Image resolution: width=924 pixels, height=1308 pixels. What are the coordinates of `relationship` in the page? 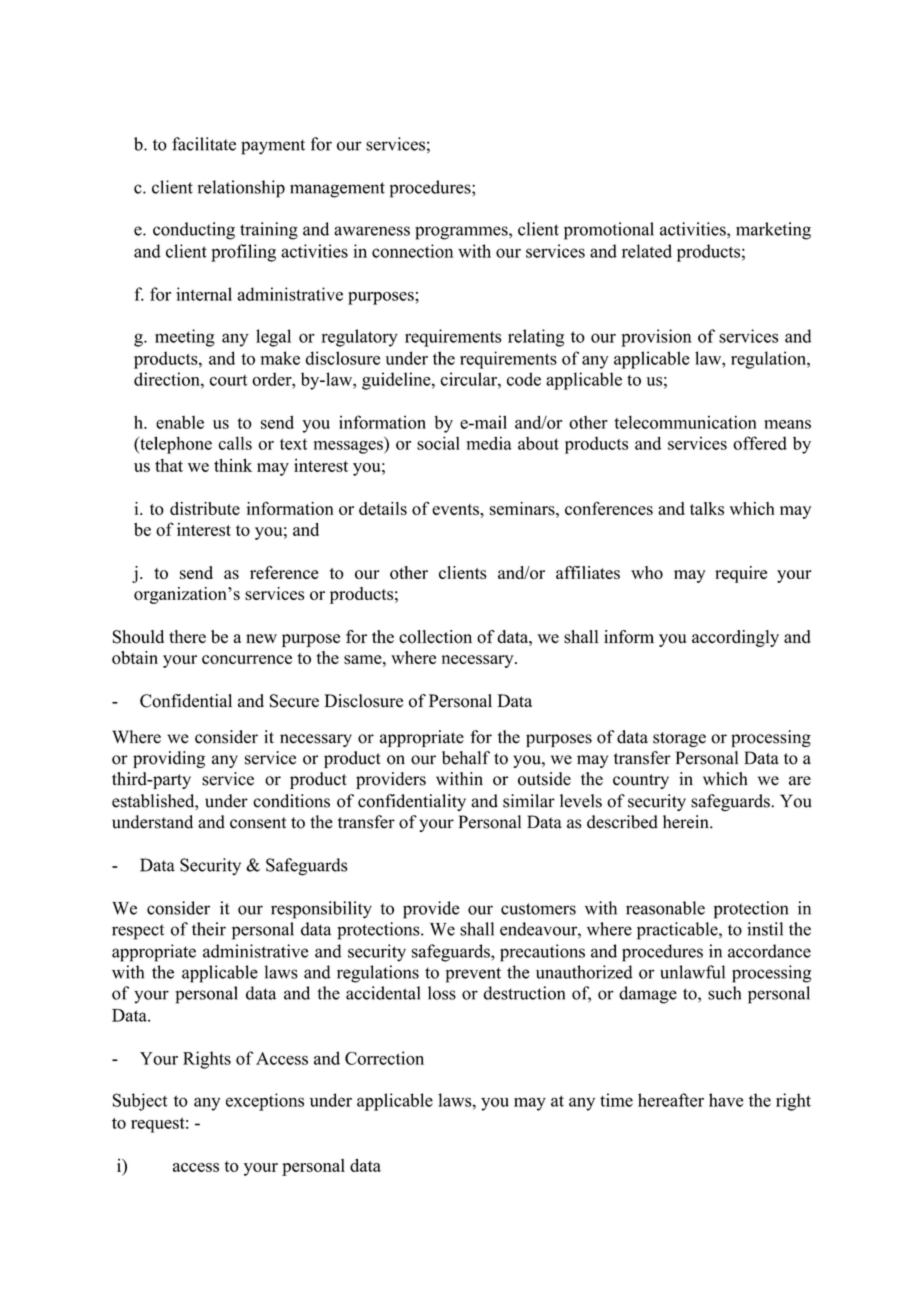 It's located at (241, 189).
